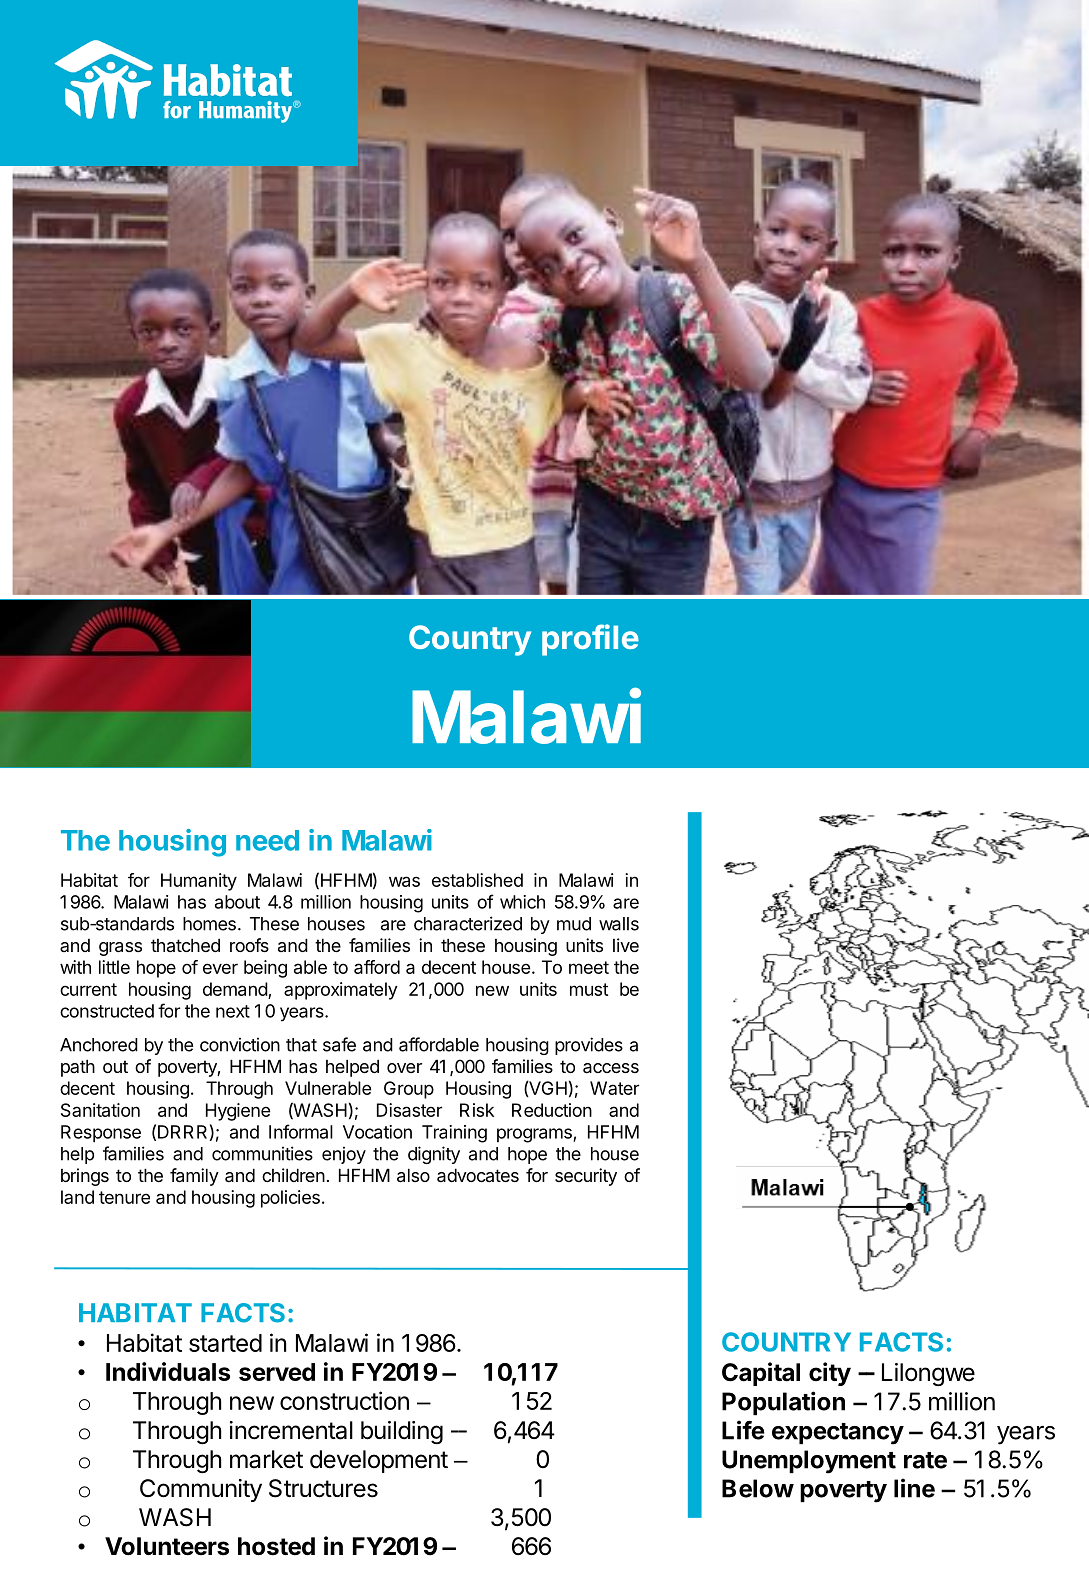 The image size is (1089, 1573). What do you see at coordinates (379, 1461) in the page?
I see `development` at bounding box center [379, 1461].
